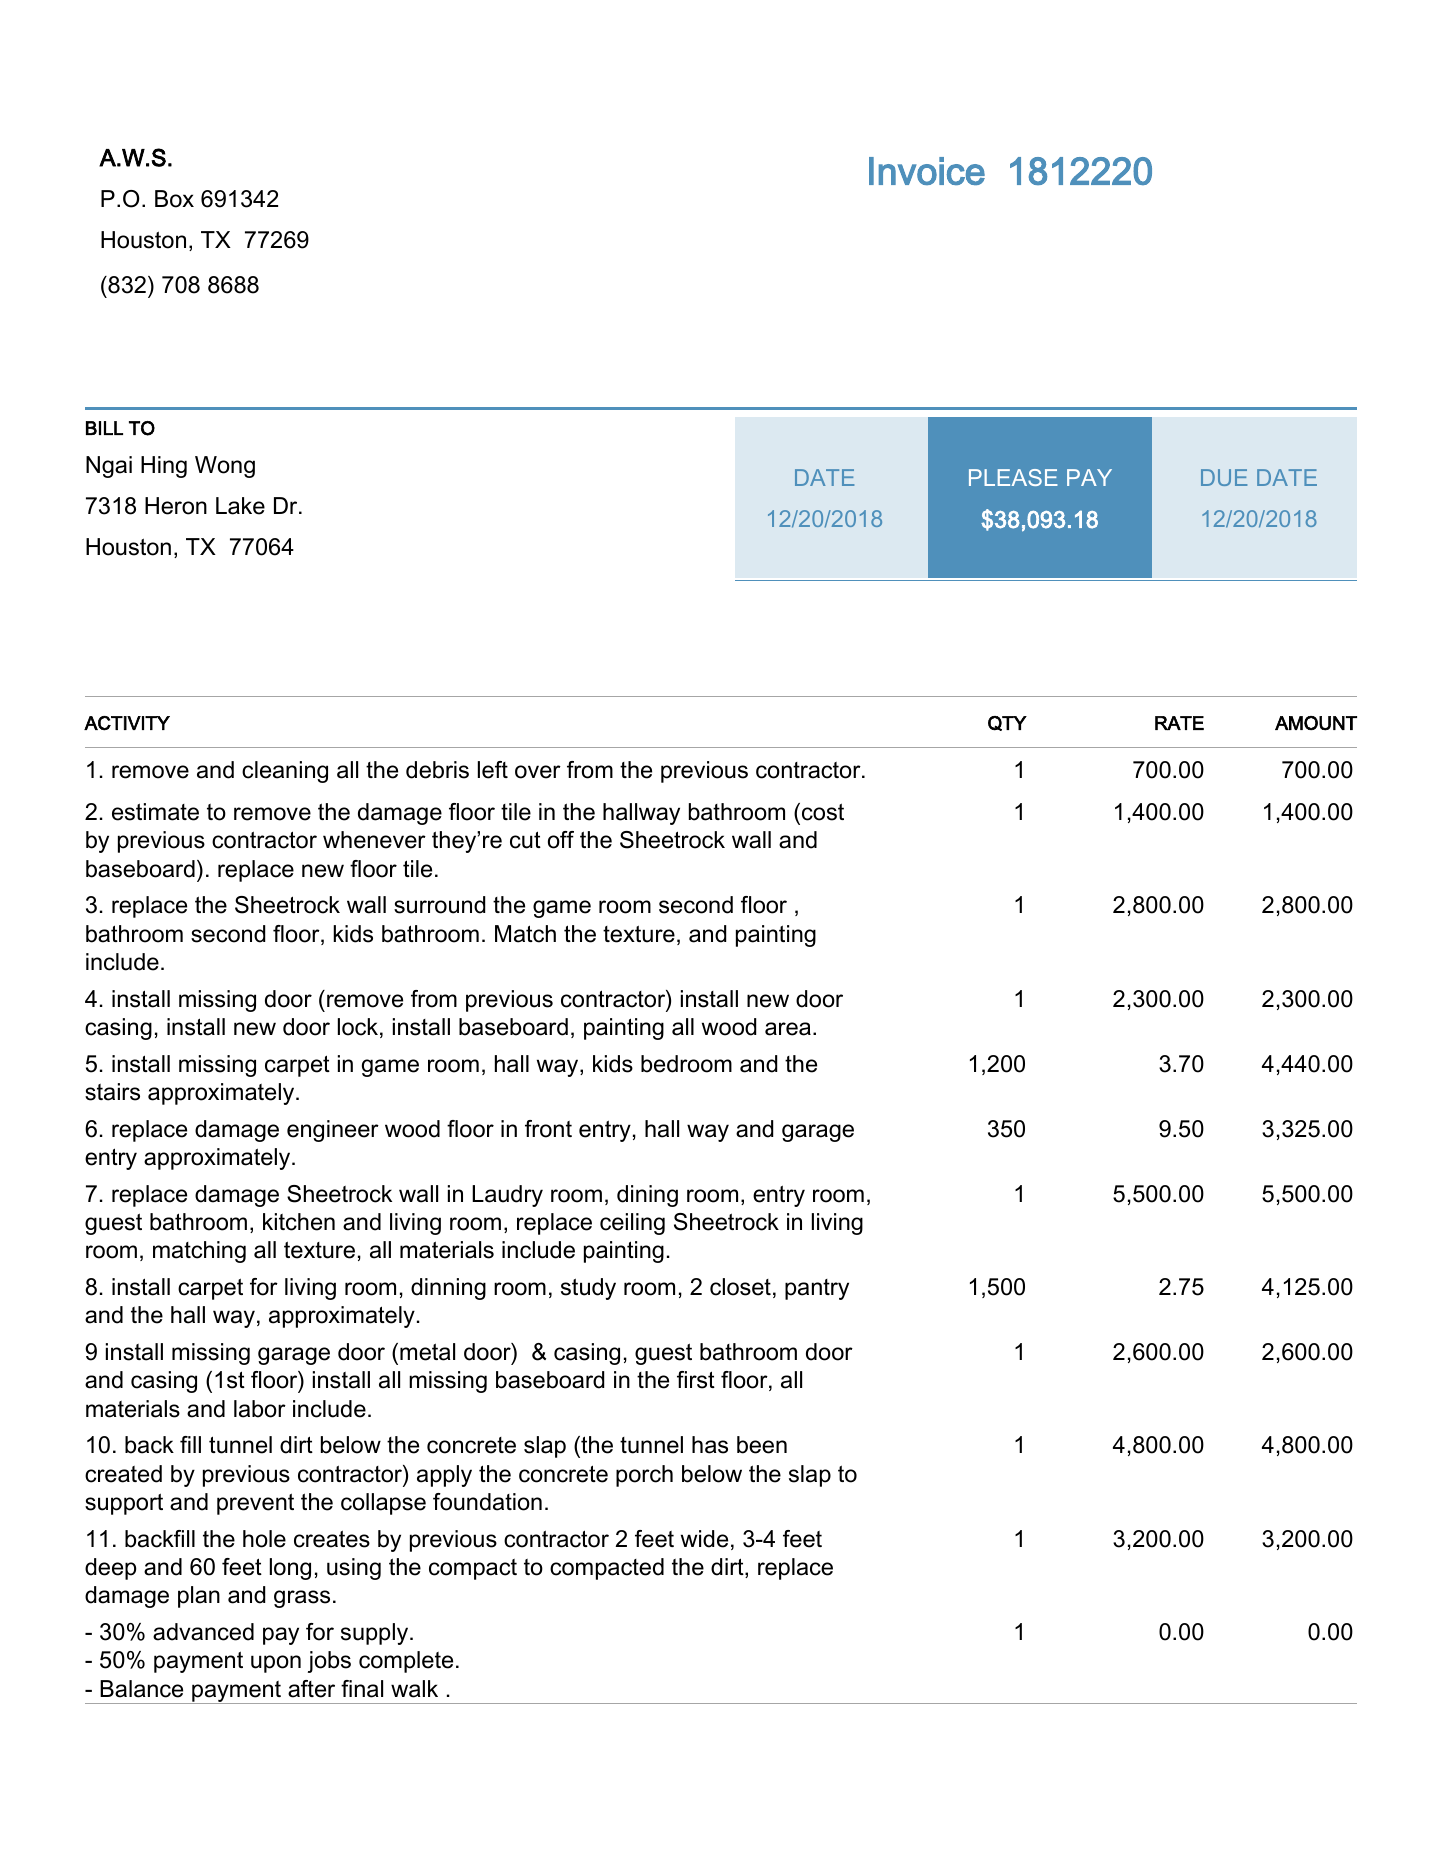 The height and width of the screenshot is (1866, 1442). Describe the element at coordinates (285, 772) in the screenshot. I see `cleaning` at that location.
